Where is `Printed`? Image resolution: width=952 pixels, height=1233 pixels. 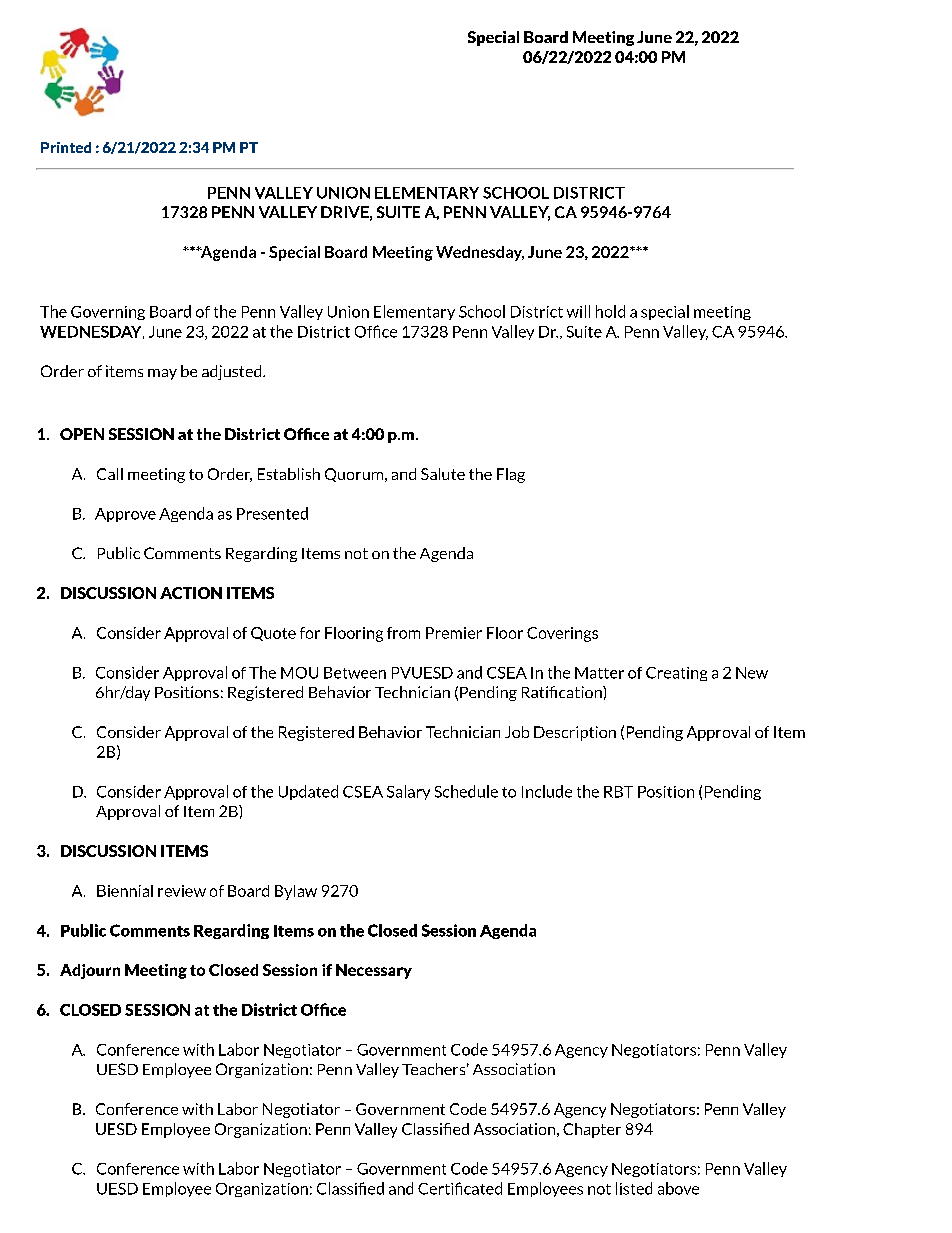 Printed is located at coordinates (66, 147).
